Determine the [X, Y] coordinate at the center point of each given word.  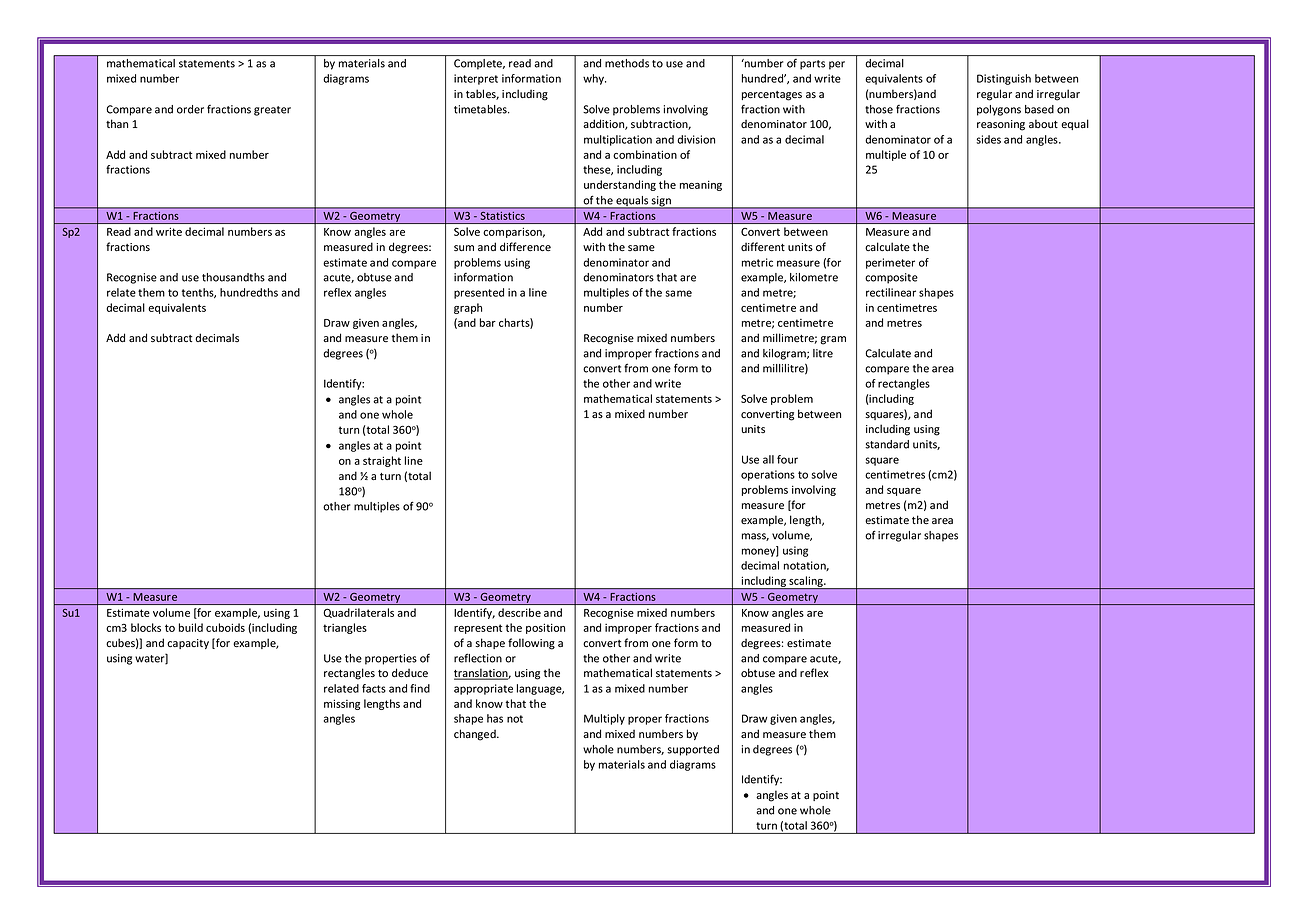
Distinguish [1004, 79]
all [768, 459]
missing [342, 704]
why [594, 79]
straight [382, 461]
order [190, 109]
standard [887, 444]
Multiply [604, 719]
